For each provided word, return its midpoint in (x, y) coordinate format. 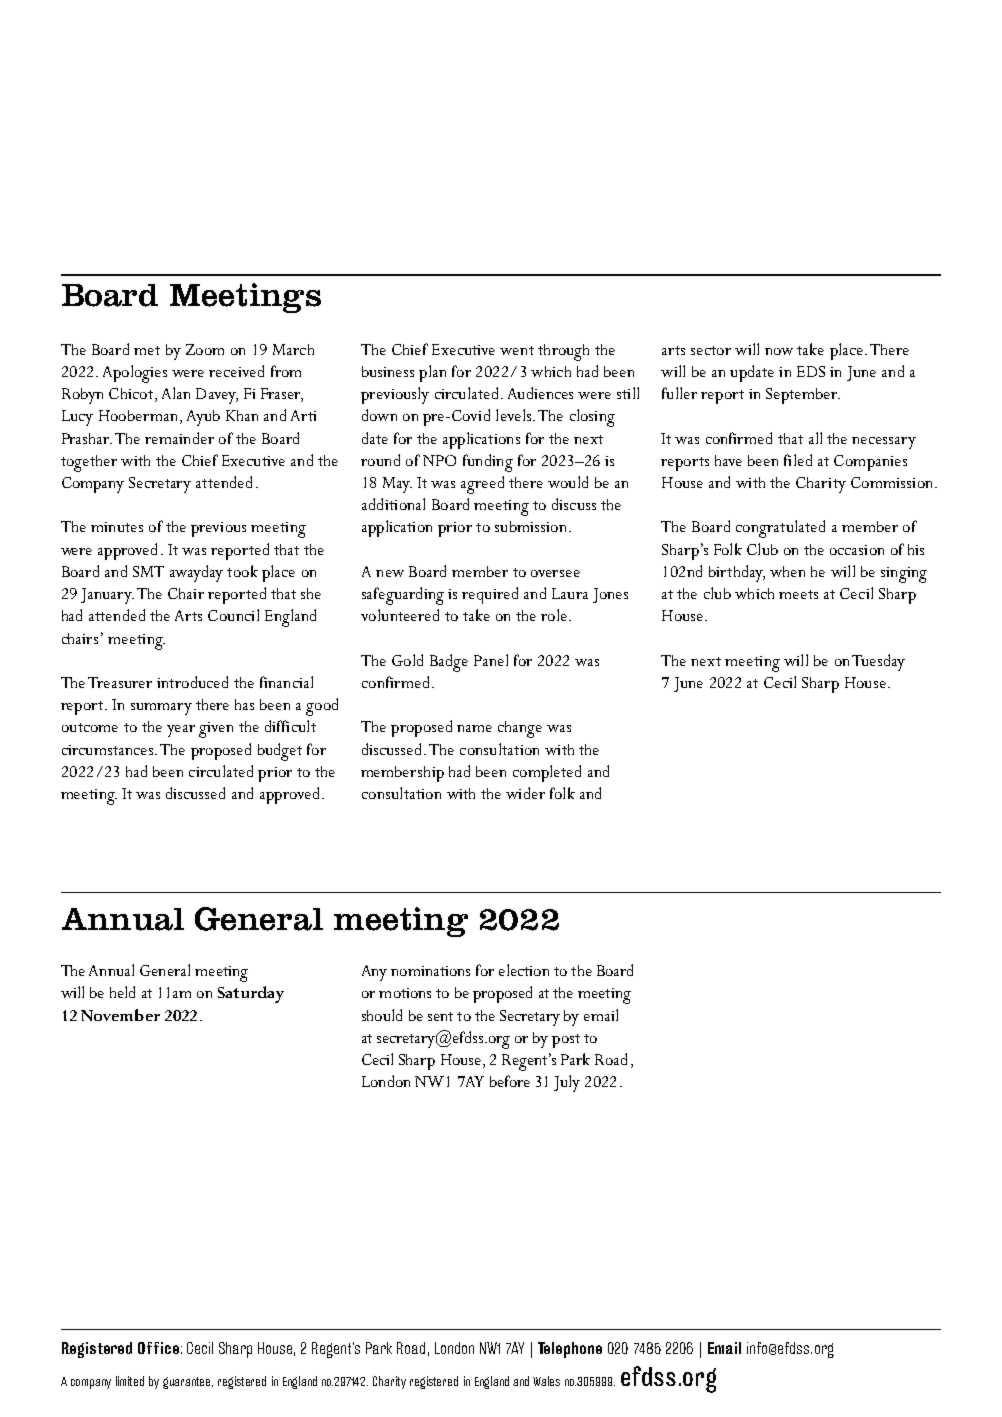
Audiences (540, 393)
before (510, 1081)
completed (547, 773)
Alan (176, 393)
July (567, 1083)
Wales (546, 1381)
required (490, 595)
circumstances (109, 750)
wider (525, 793)
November (120, 1015)
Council (233, 615)
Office (158, 1348)
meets (798, 594)
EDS (811, 371)
